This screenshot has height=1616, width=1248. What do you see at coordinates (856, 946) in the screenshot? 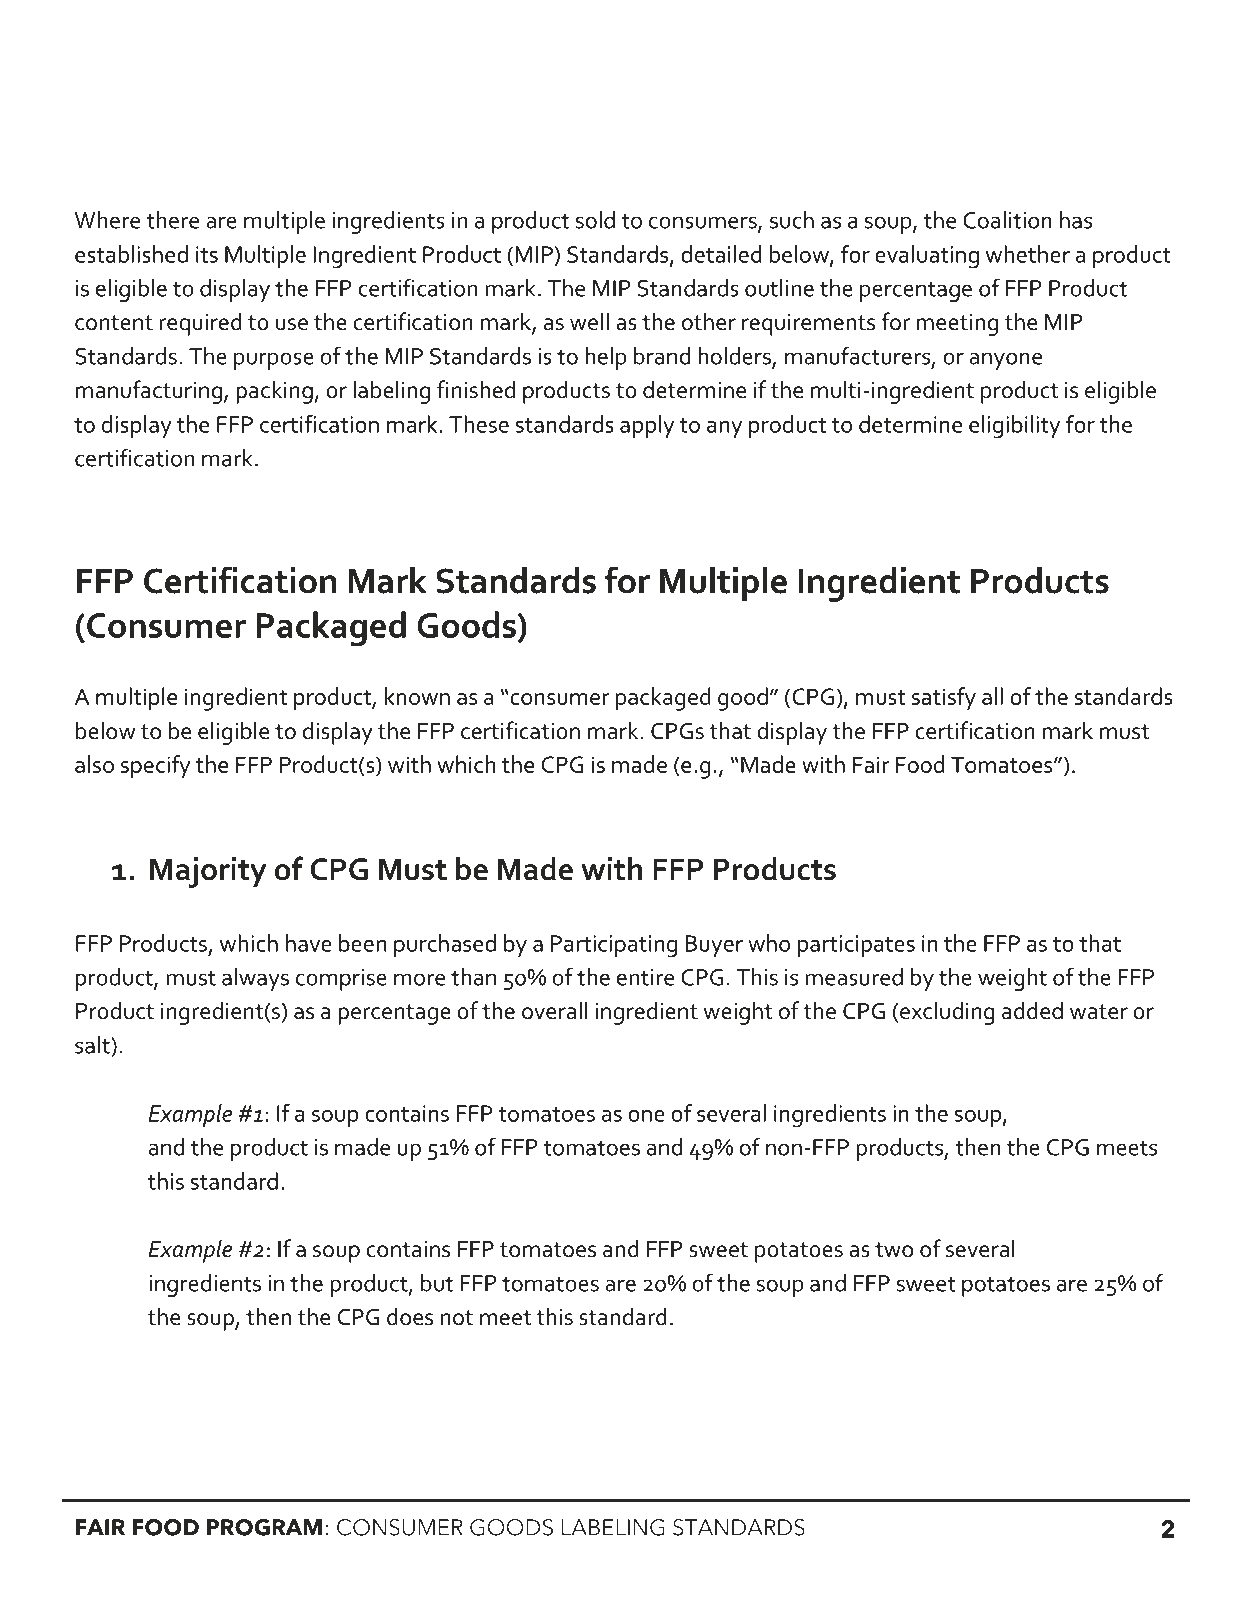
I see `participates` at bounding box center [856, 946].
